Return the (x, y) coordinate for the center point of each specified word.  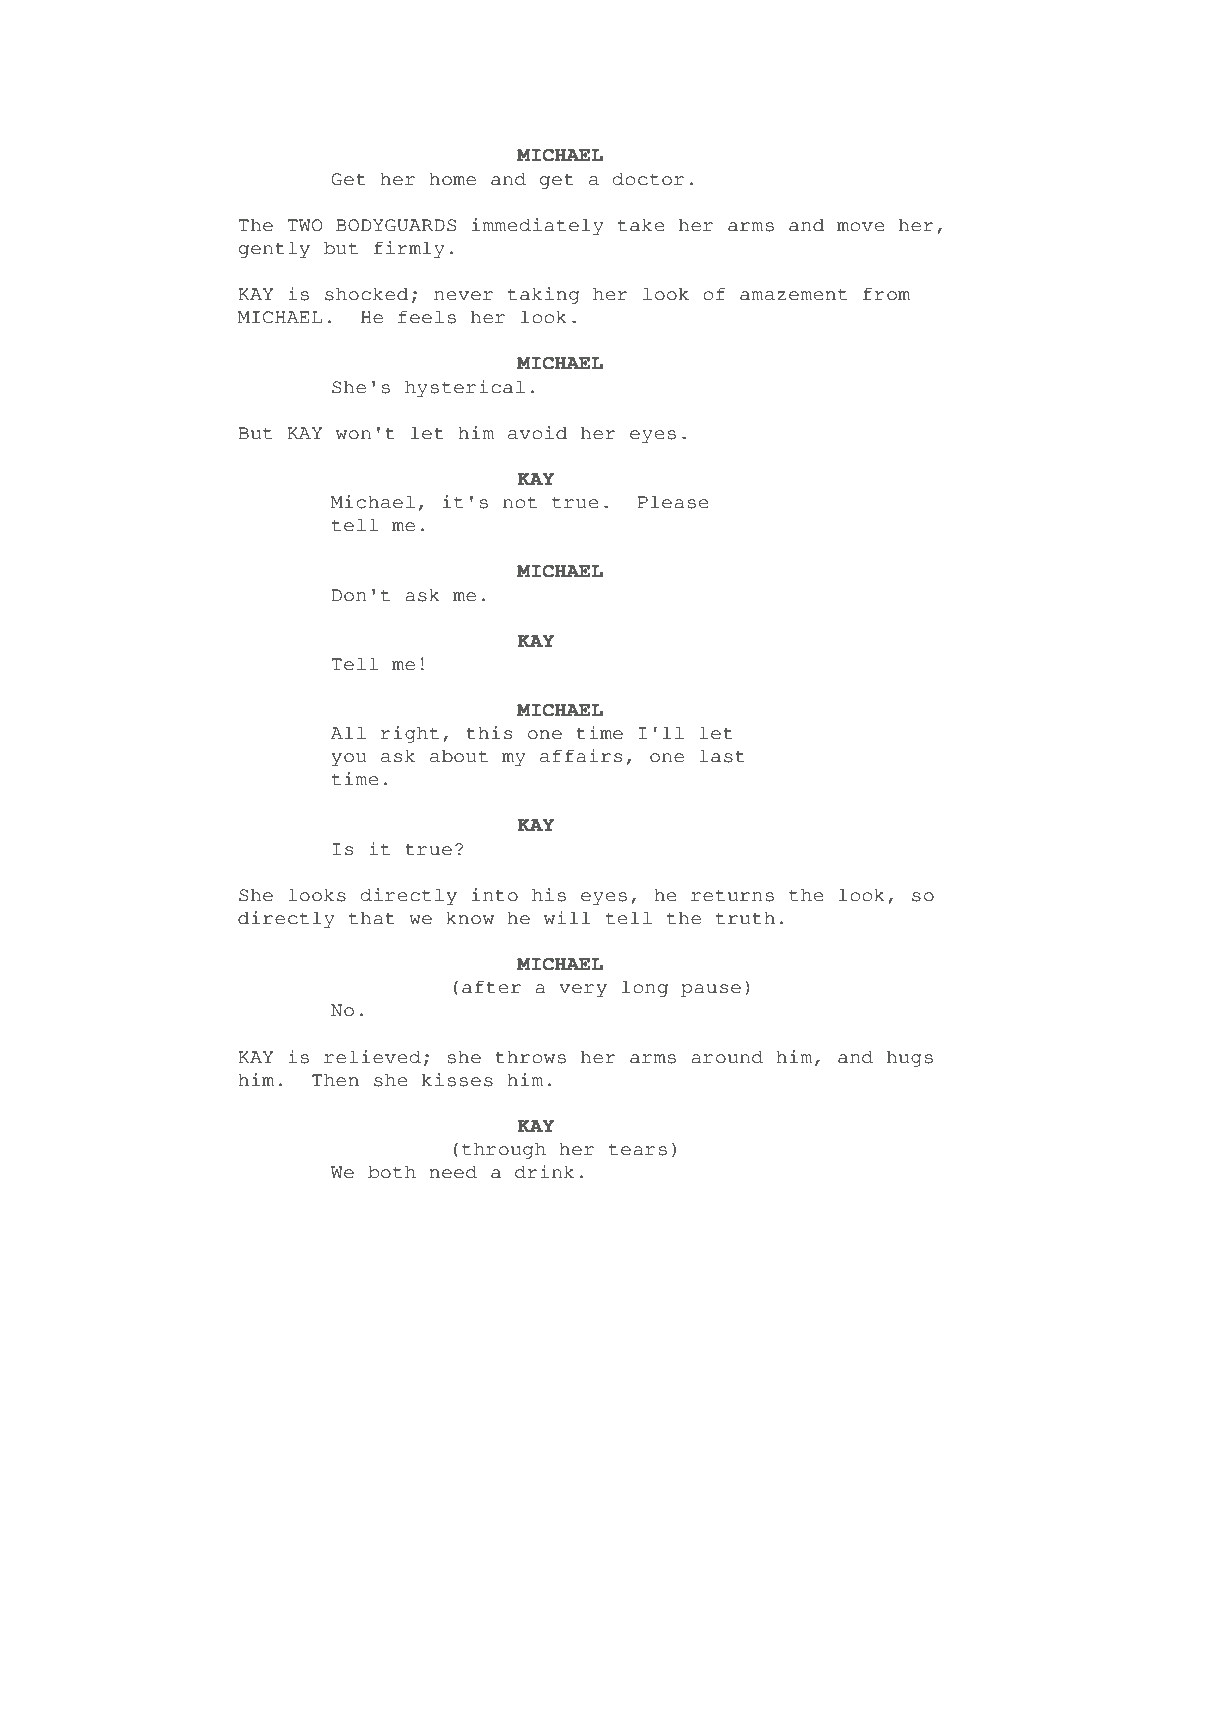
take (641, 225)
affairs (581, 756)
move (861, 227)
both (392, 1172)
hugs (910, 1058)
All (348, 732)
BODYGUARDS (396, 225)
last (722, 756)
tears (638, 1149)
